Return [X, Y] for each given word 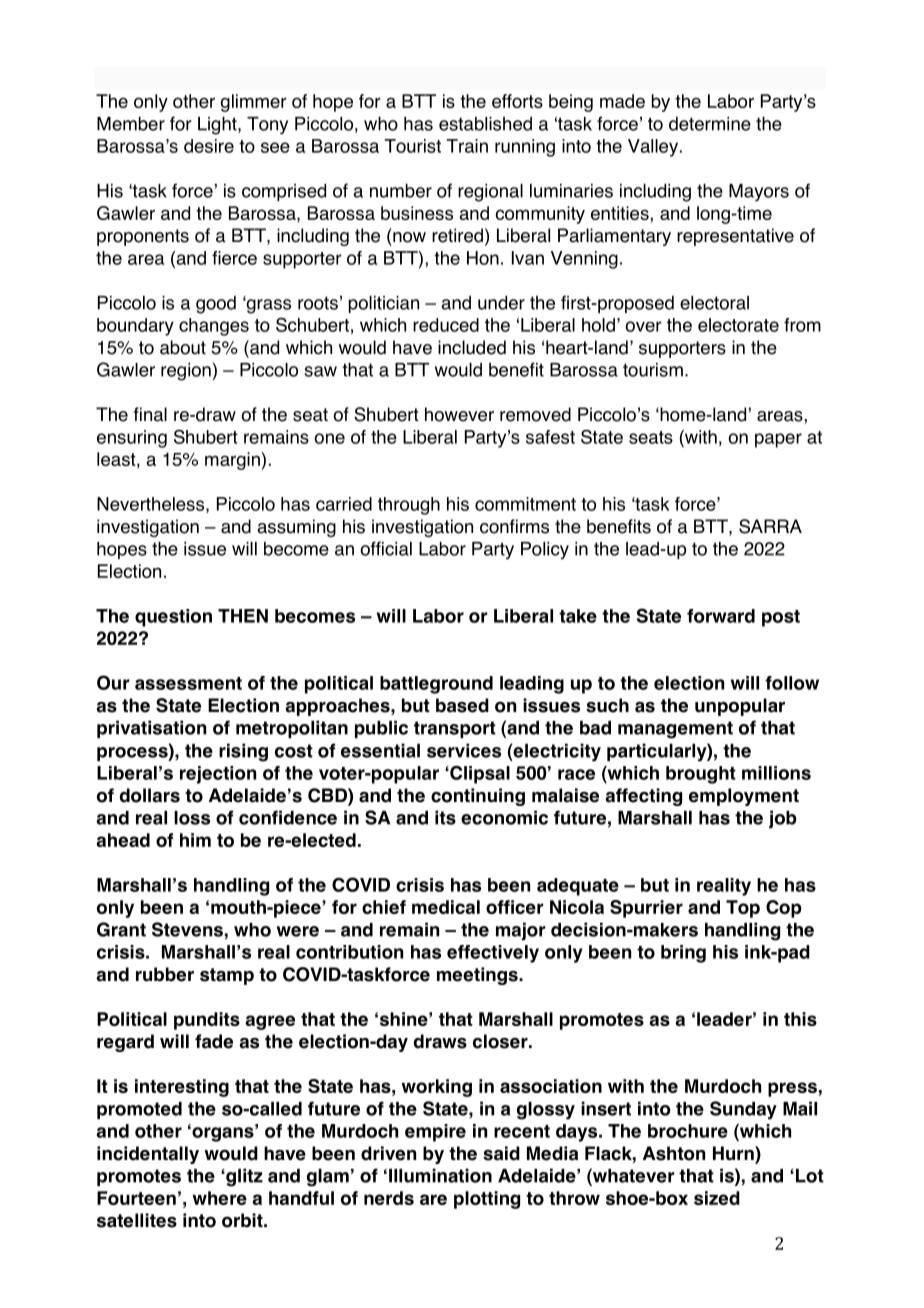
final [150, 414]
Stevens [187, 929]
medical [446, 907]
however [459, 414]
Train [467, 146]
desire [209, 146]
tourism [653, 370]
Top [743, 909]
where [220, 1198]
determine [710, 124]
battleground [436, 685]
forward [721, 616]
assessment [188, 683]
